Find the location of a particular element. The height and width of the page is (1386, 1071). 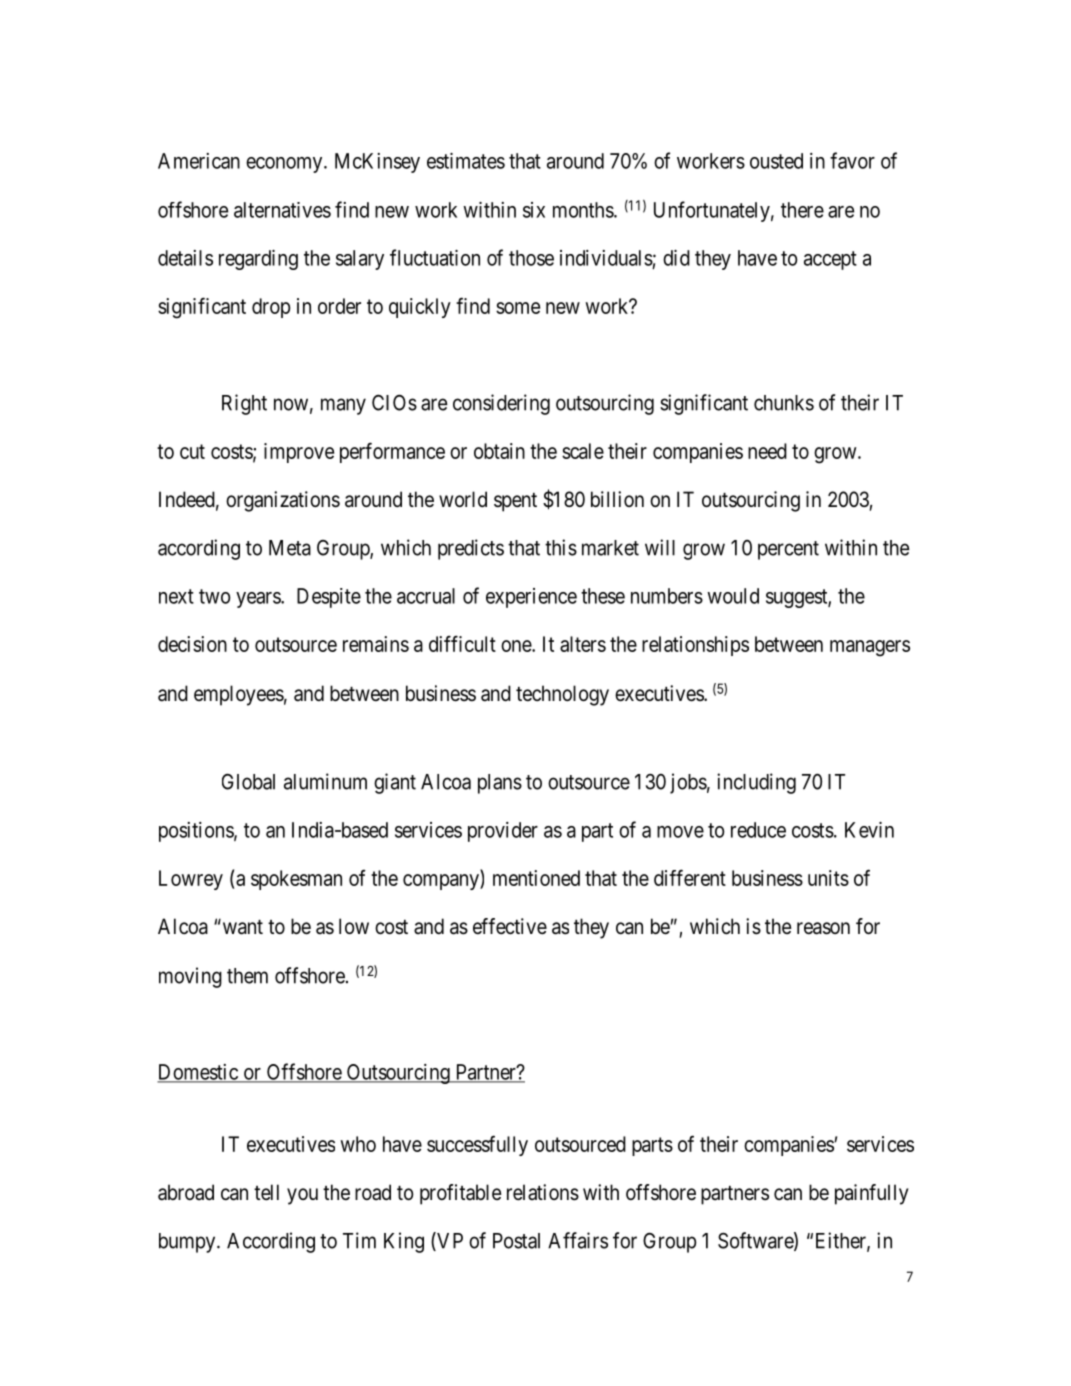

painfully is located at coordinates (872, 1194).
